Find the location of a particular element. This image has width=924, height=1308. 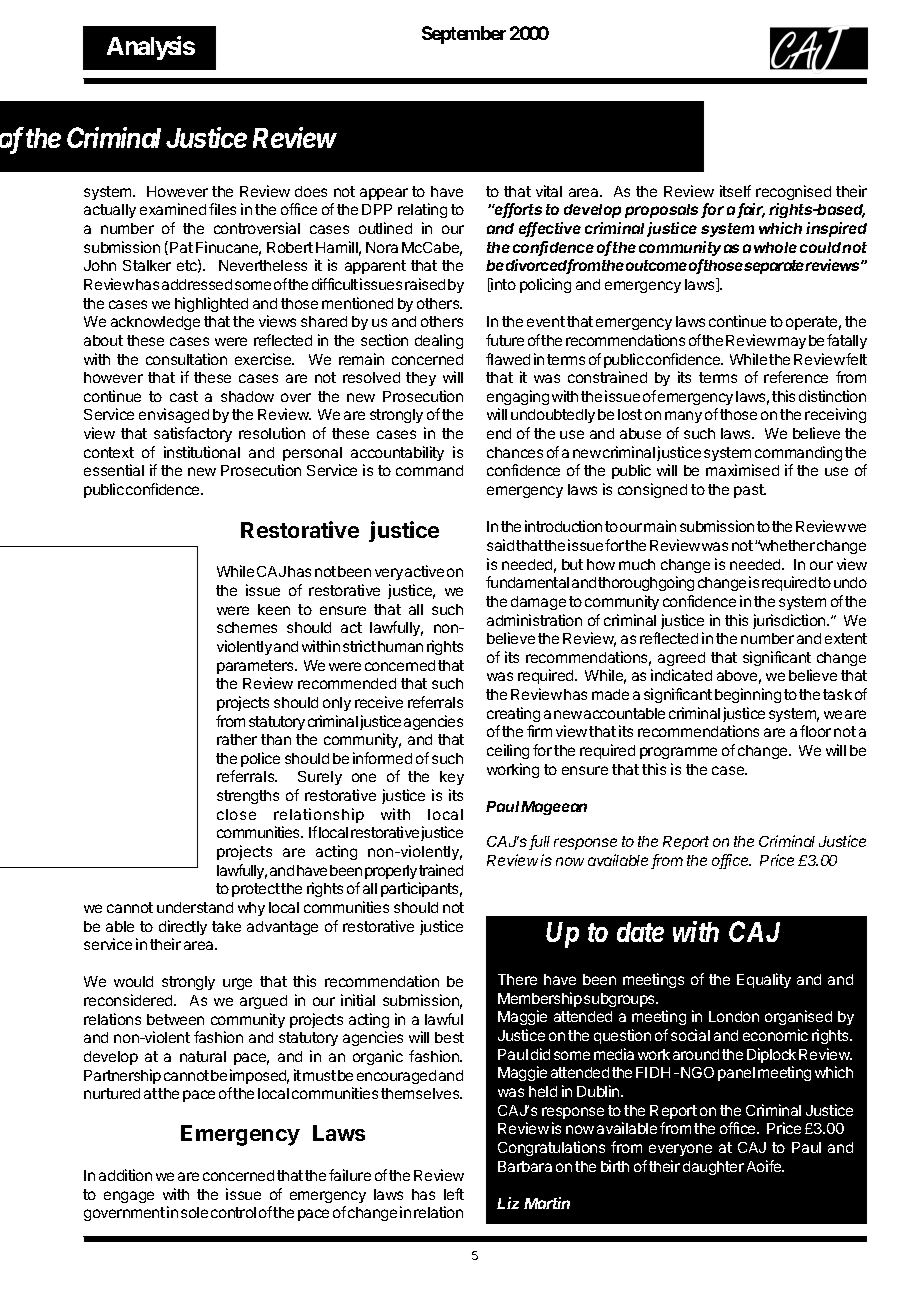

left is located at coordinates (454, 1194).
